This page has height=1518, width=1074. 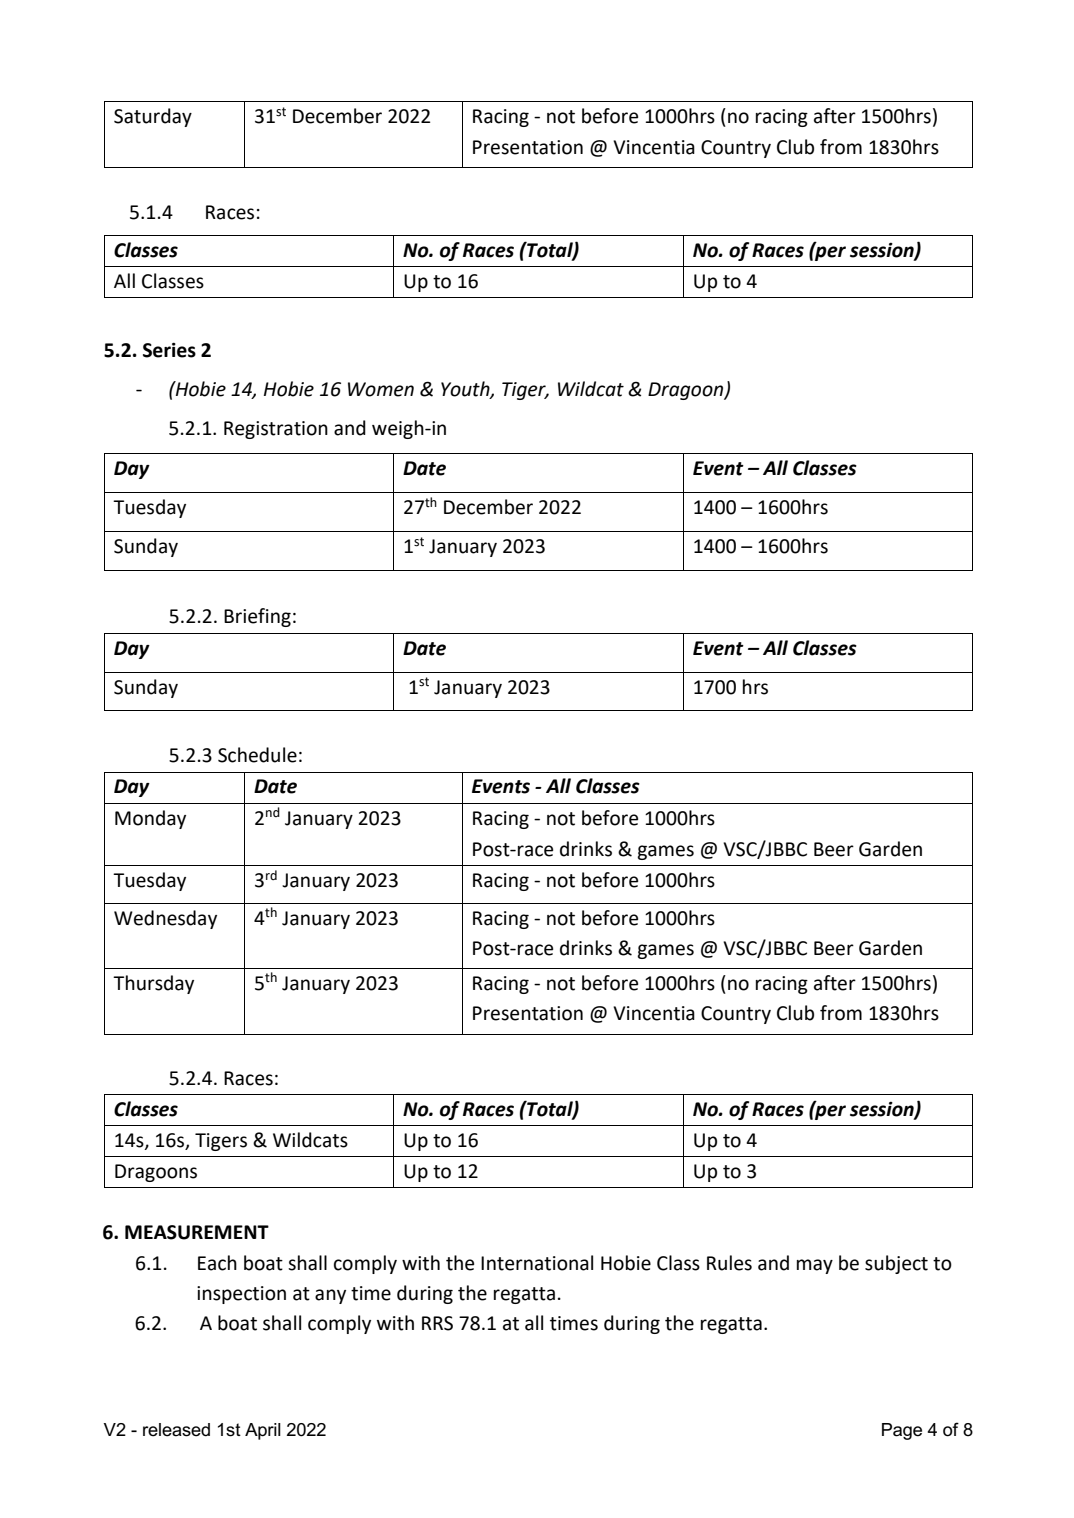 What do you see at coordinates (437, 1323) in the page?
I see `RRS` at bounding box center [437, 1323].
